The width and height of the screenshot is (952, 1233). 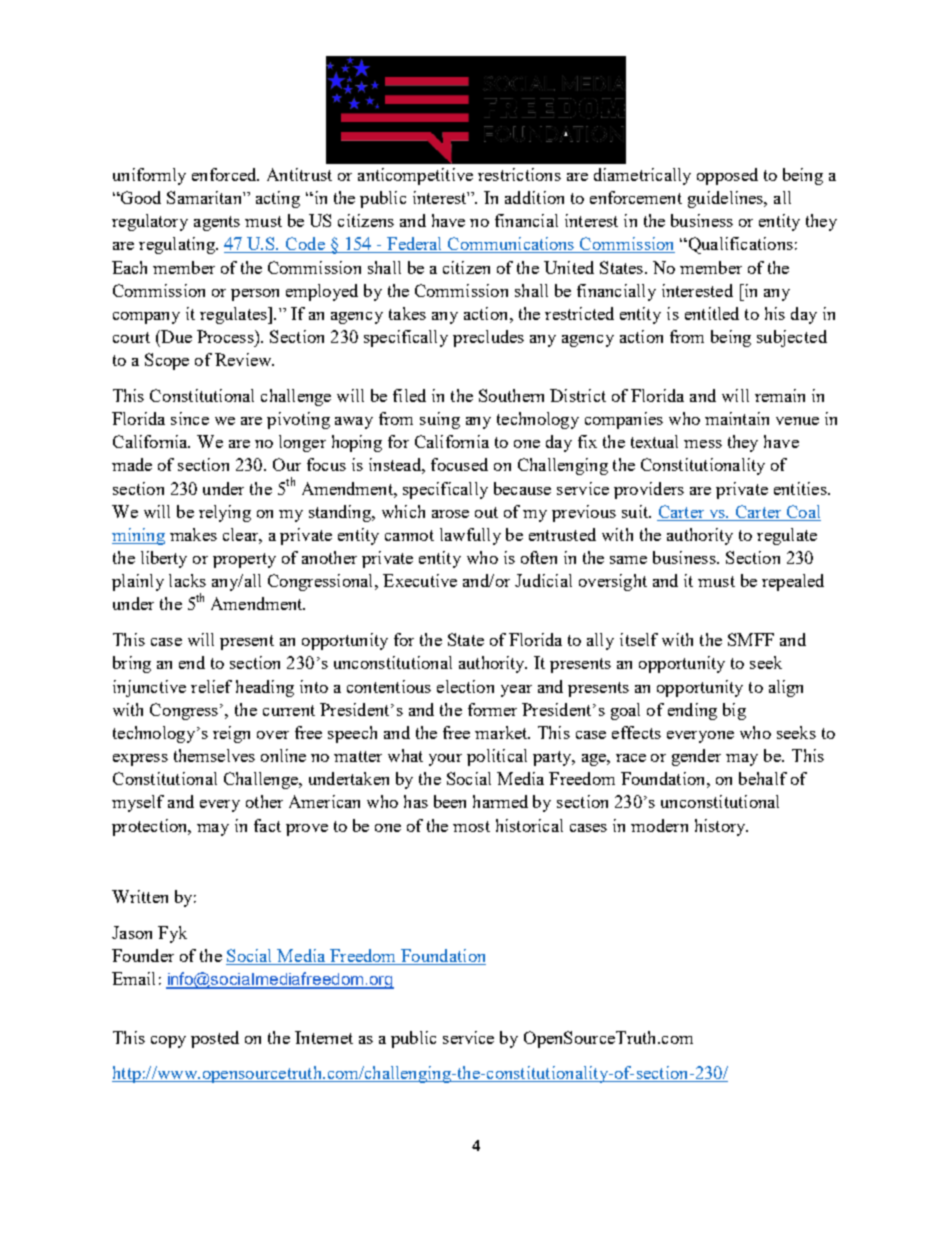 What do you see at coordinates (727, 199) in the screenshot?
I see `guidelines` at bounding box center [727, 199].
